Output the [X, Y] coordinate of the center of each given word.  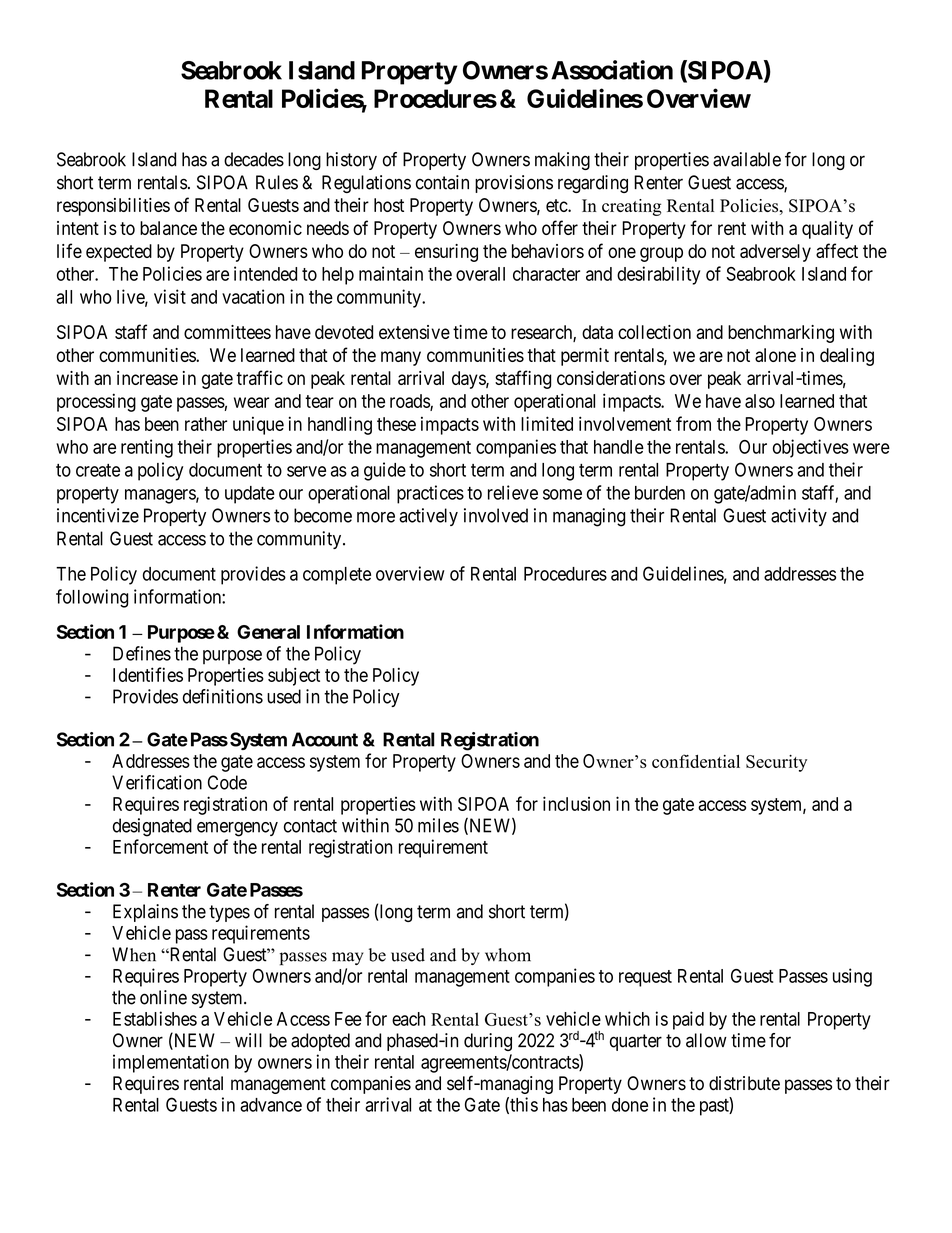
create [98, 470]
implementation [171, 1063]
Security [776, 763]
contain [442, 182]
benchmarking [781, 334]
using [852, 977]
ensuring [446, 253]
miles [438, 825]
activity [799, 517]
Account [325, 739]
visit [170, 296]
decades [254, 159]
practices [430, 494]
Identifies [148, 674]
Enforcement [160, 846]
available [747, 159]
